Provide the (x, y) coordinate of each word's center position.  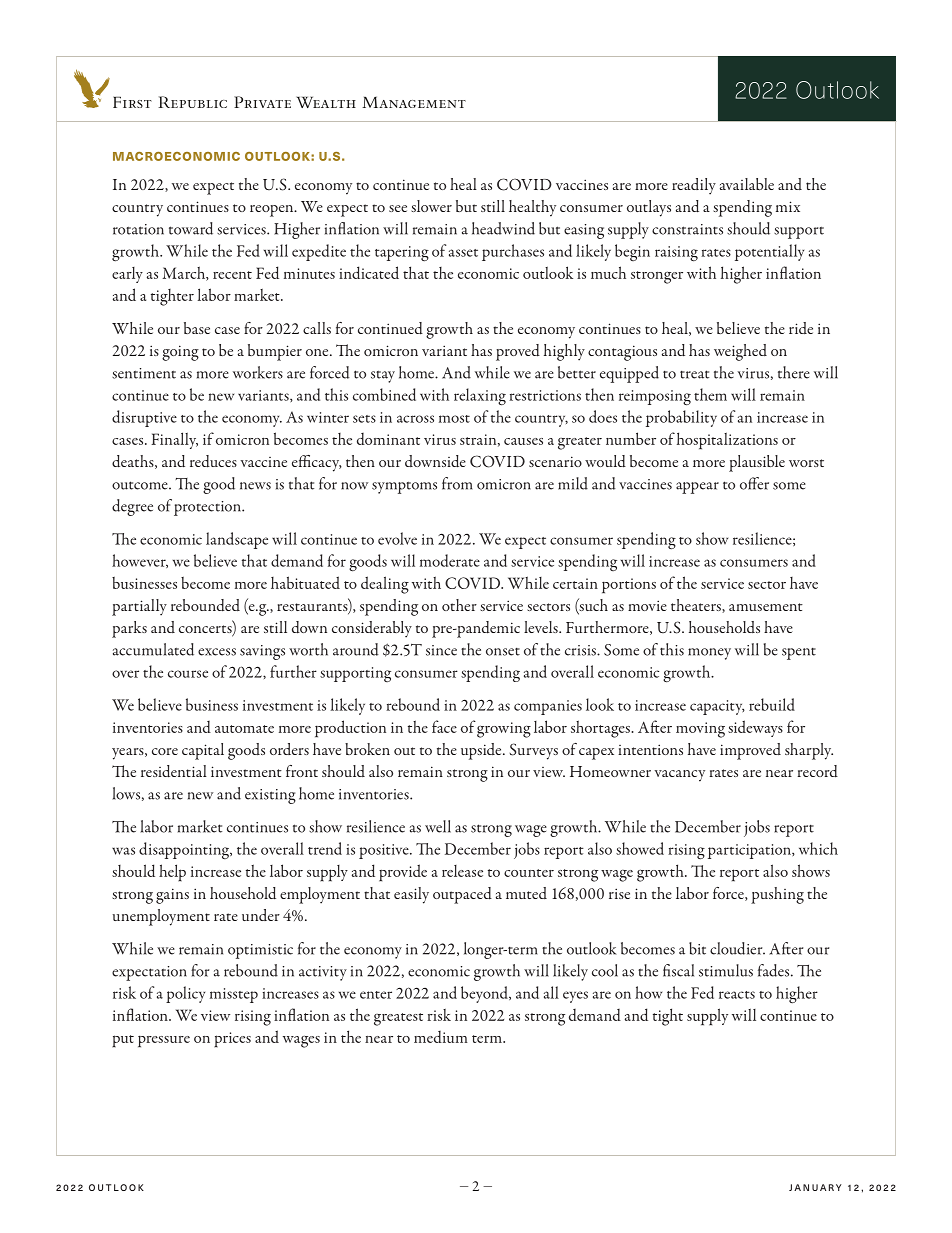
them (710, 394)
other (459, 605)
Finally (174, 440)
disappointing (185, 850)
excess (217, 652)
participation (750, 851)
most (454, 419)
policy (185, 994)
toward (191, 228)
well (438, 826)
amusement (766, 607)
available (747, 184)
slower (431, 206)
